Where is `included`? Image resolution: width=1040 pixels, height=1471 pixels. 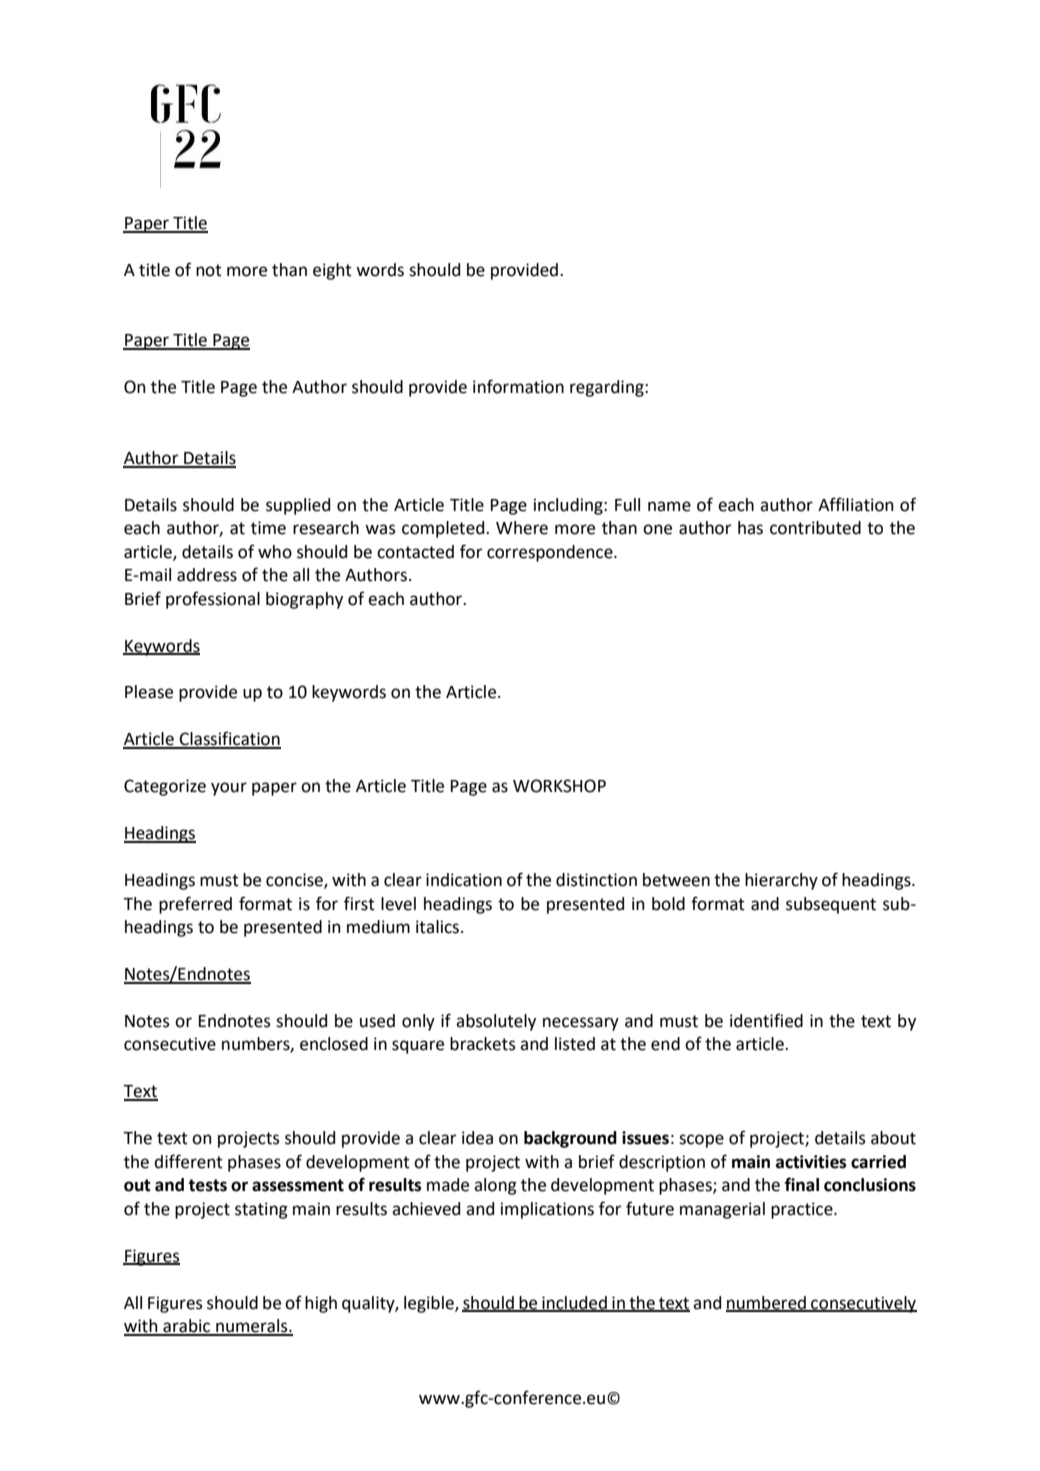
included is located at coordinates (574, 1303).
